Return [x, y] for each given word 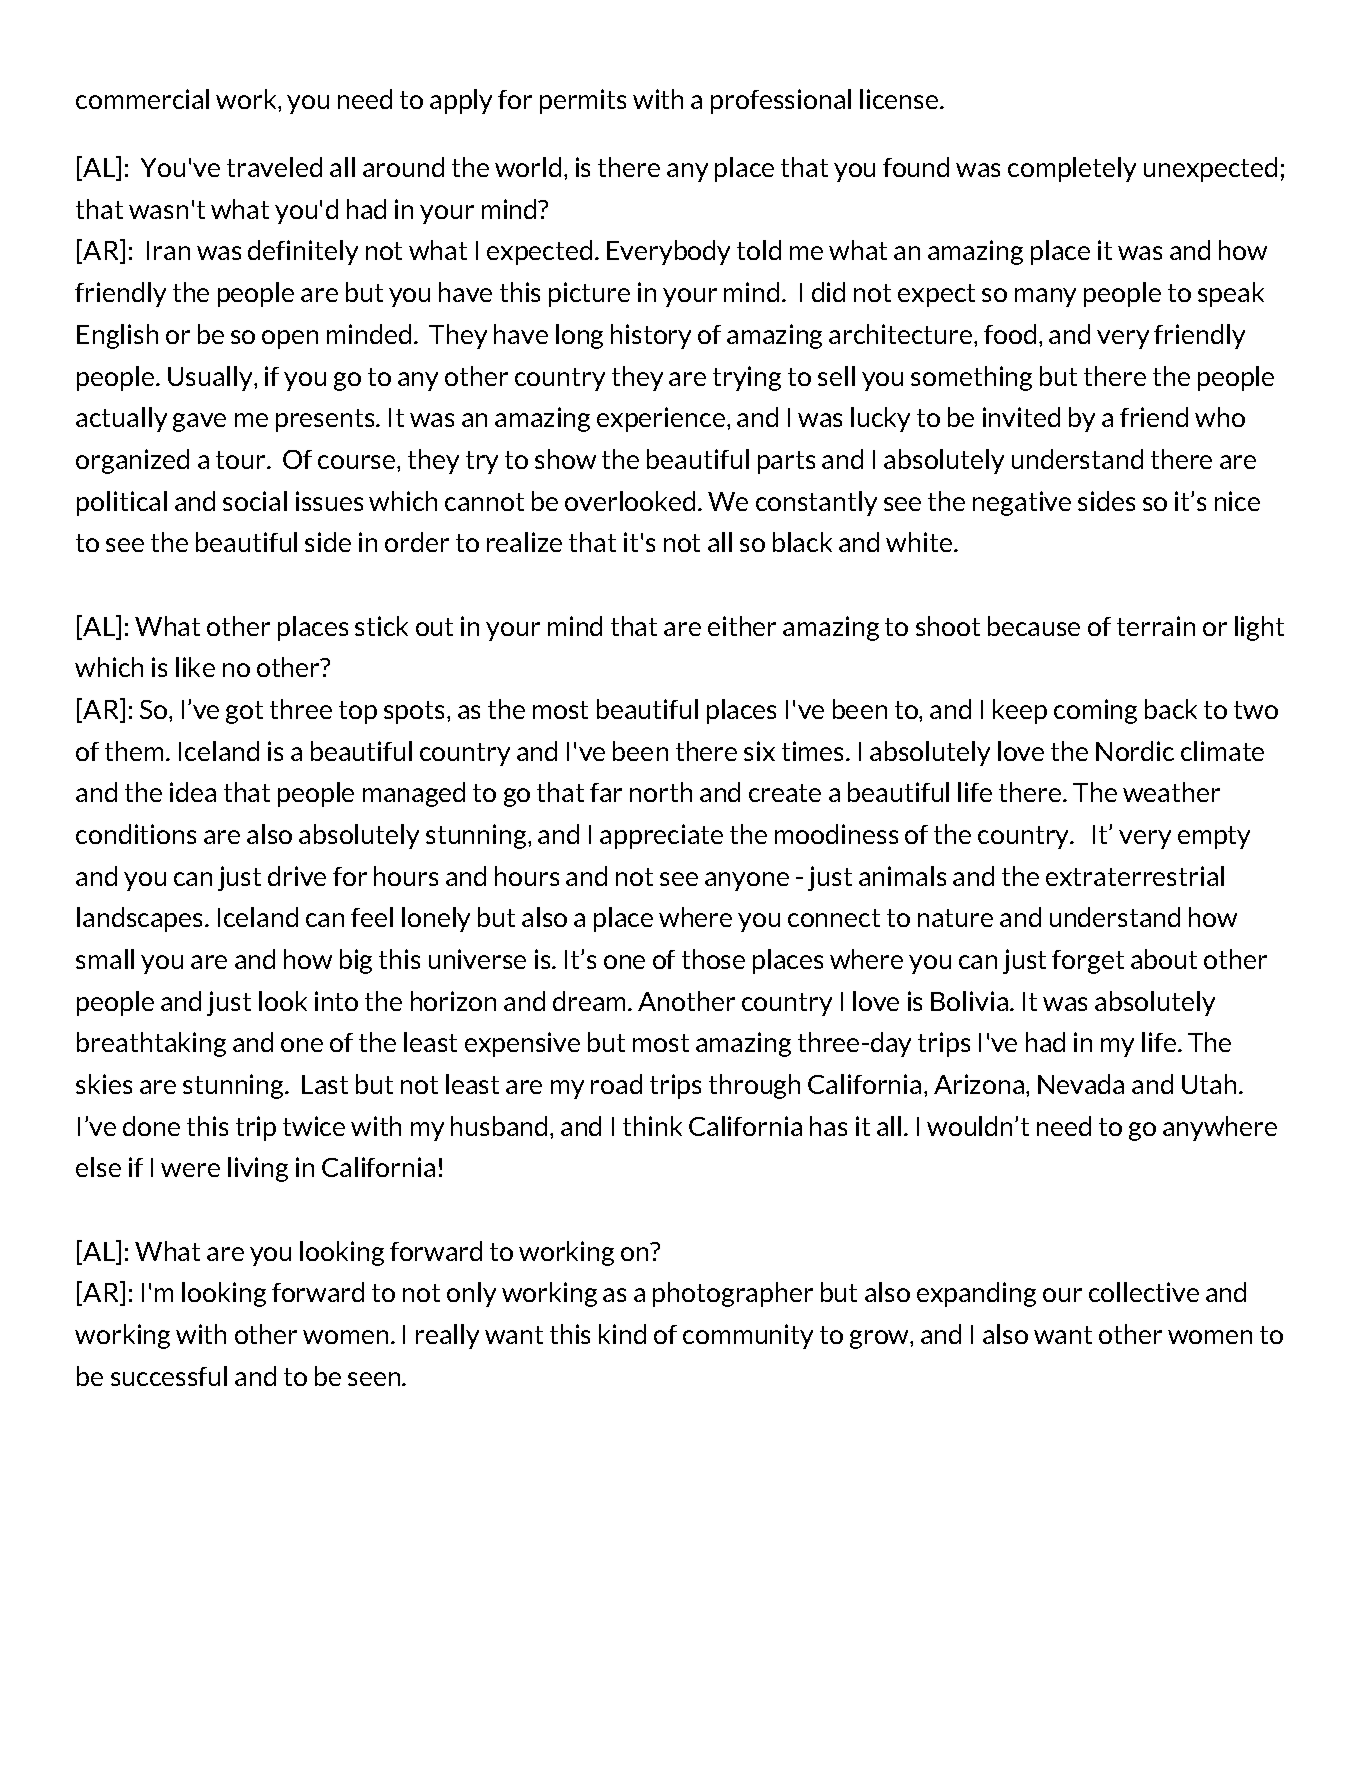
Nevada [1081, 1084]
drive [297, 876]
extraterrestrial [1135, 876]
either [742, 626]
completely [1072, 169]
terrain [1156, 626]
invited [1021, 417]
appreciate [661, 836]
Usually [211, 378]
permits [583, 101]
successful [169, 1376]
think [652, 1126]
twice [314, 1126]
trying [747, 378]
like [195, 667]
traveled [274, 167]
